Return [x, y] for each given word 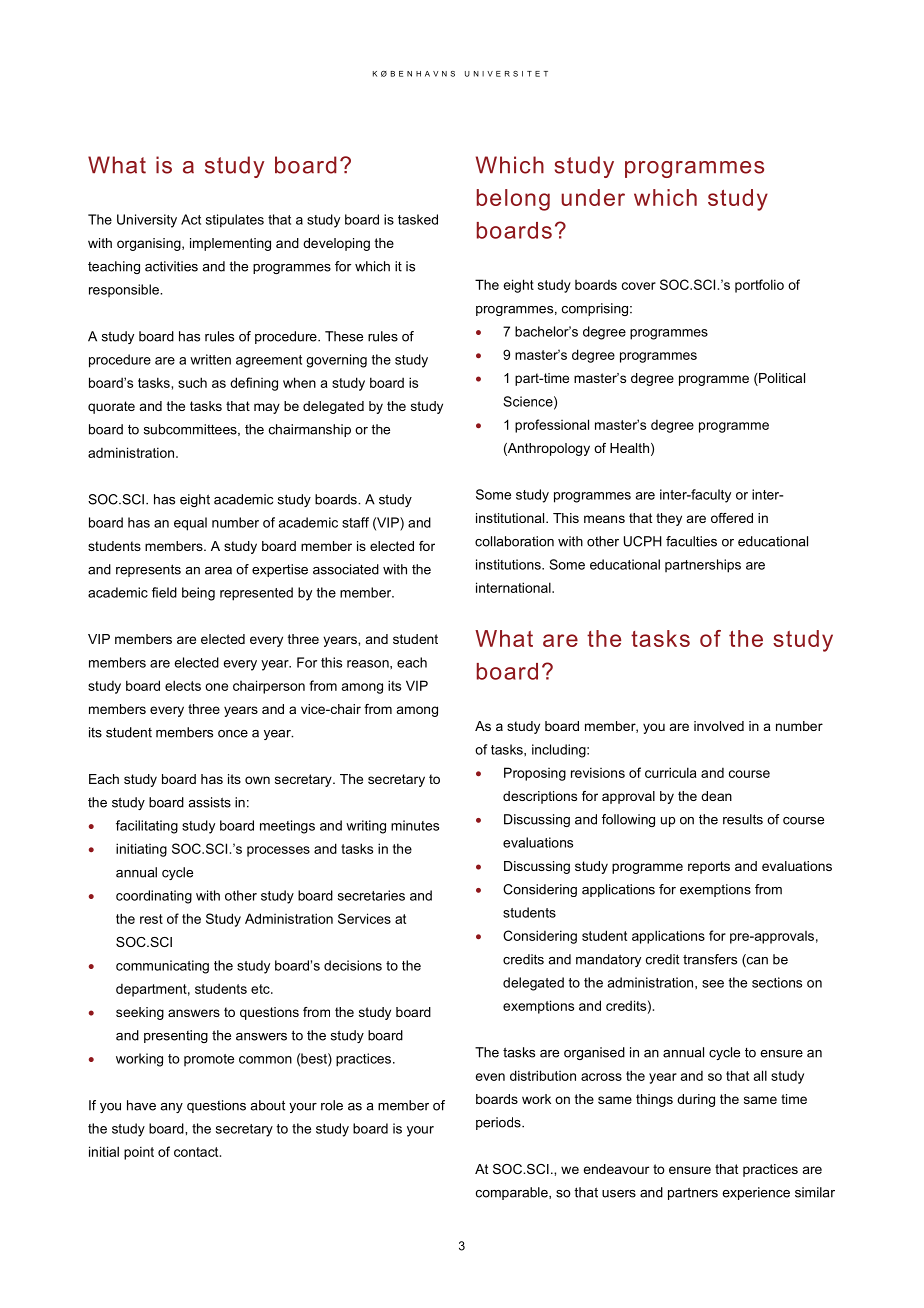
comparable [513, 1193]
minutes [415, 825]
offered [732, 518]
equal [190, 524]
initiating [141, 850]
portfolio [759, 286]
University [147, 221]
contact [197, 1152]
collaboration [514, 541]
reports [709, 867]
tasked [418, 219]
